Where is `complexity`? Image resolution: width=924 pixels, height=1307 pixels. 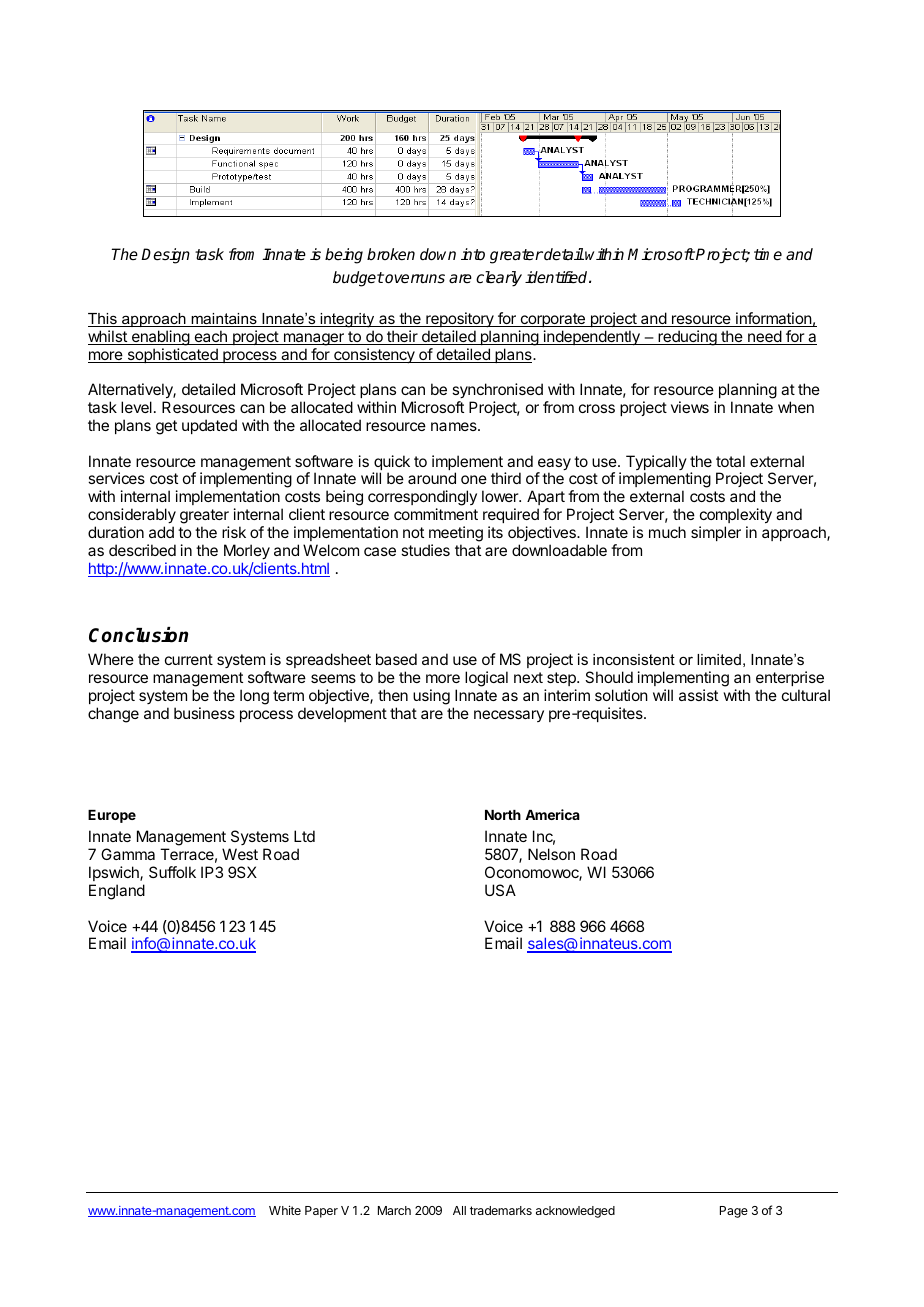 complexity is located at coordinates (736, 516).
